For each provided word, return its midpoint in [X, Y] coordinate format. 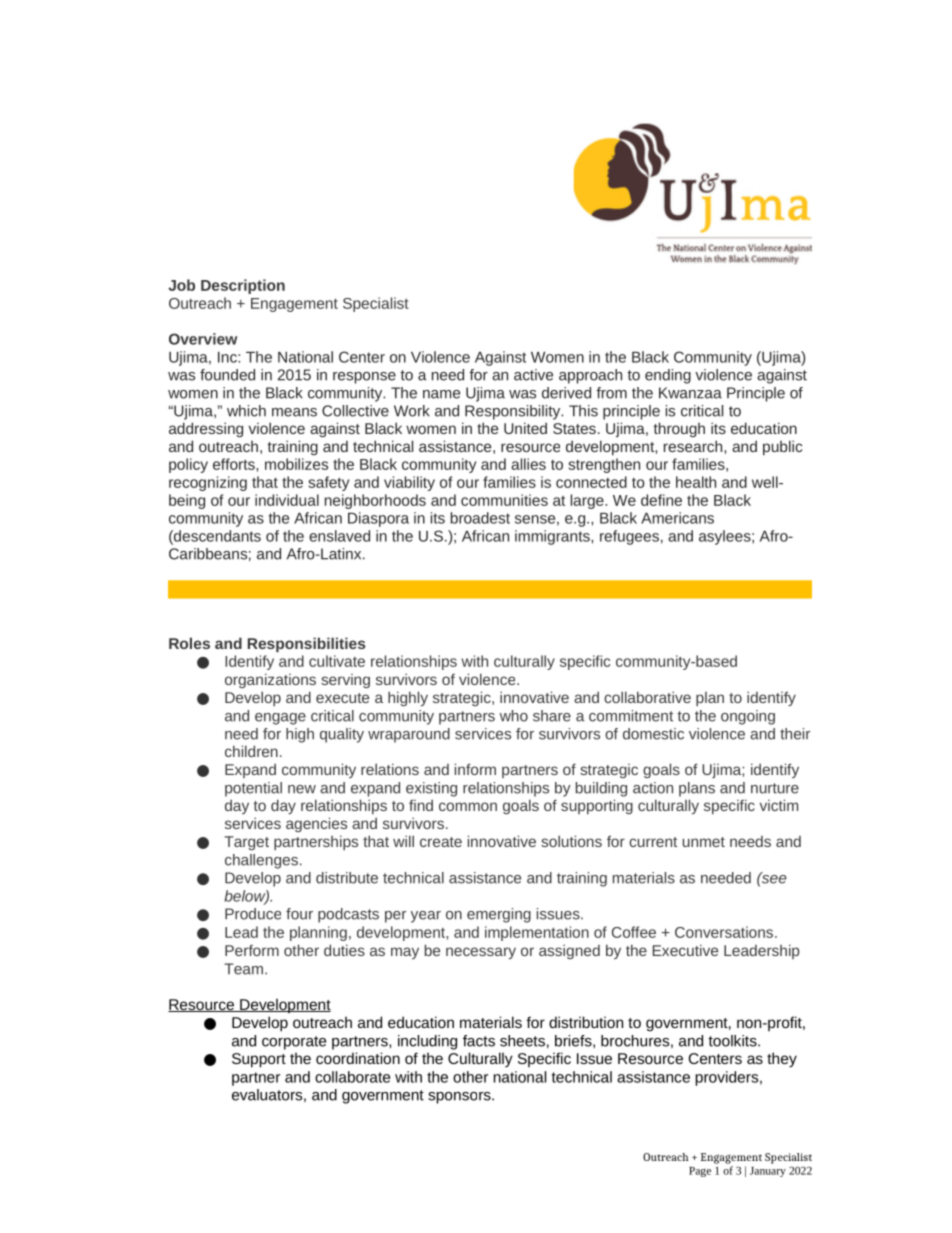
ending [668, 376]
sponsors [460, 1098]
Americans [677, 518]
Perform [252, 950]
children [251, 751]
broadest [480, 518]
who [514, 716]
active [533, 375]
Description [243, 286]
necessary [481, 953]
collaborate [352, 1077]
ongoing [748, 717]
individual [287, 500]
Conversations [725, 932]
